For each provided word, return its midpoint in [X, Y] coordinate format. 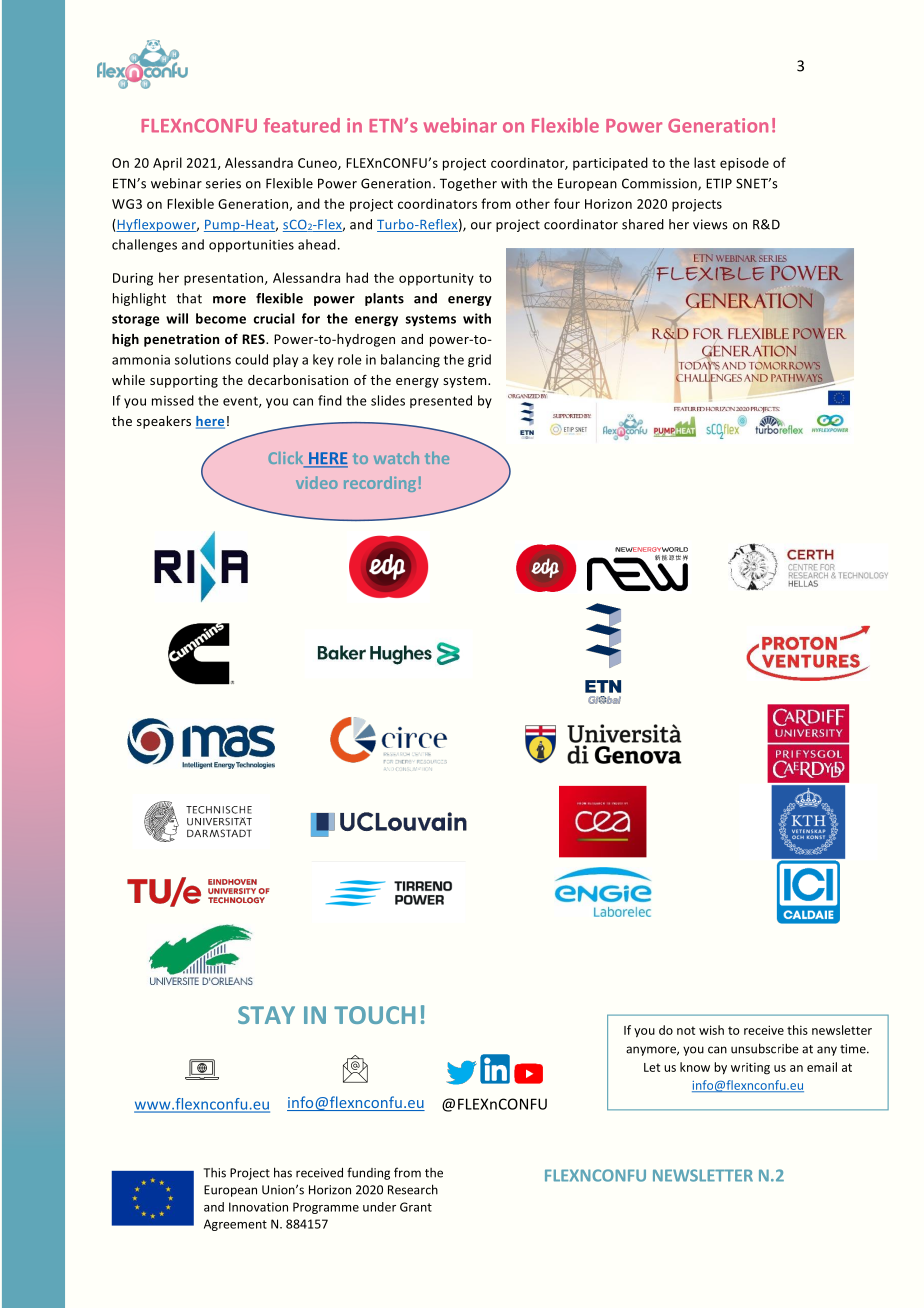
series [223, 183]
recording [380, 484]
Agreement [235, 1225]
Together [468, 184]
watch [396, 458]
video [317, 482]
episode [744, 164]
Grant [416, 1207]
